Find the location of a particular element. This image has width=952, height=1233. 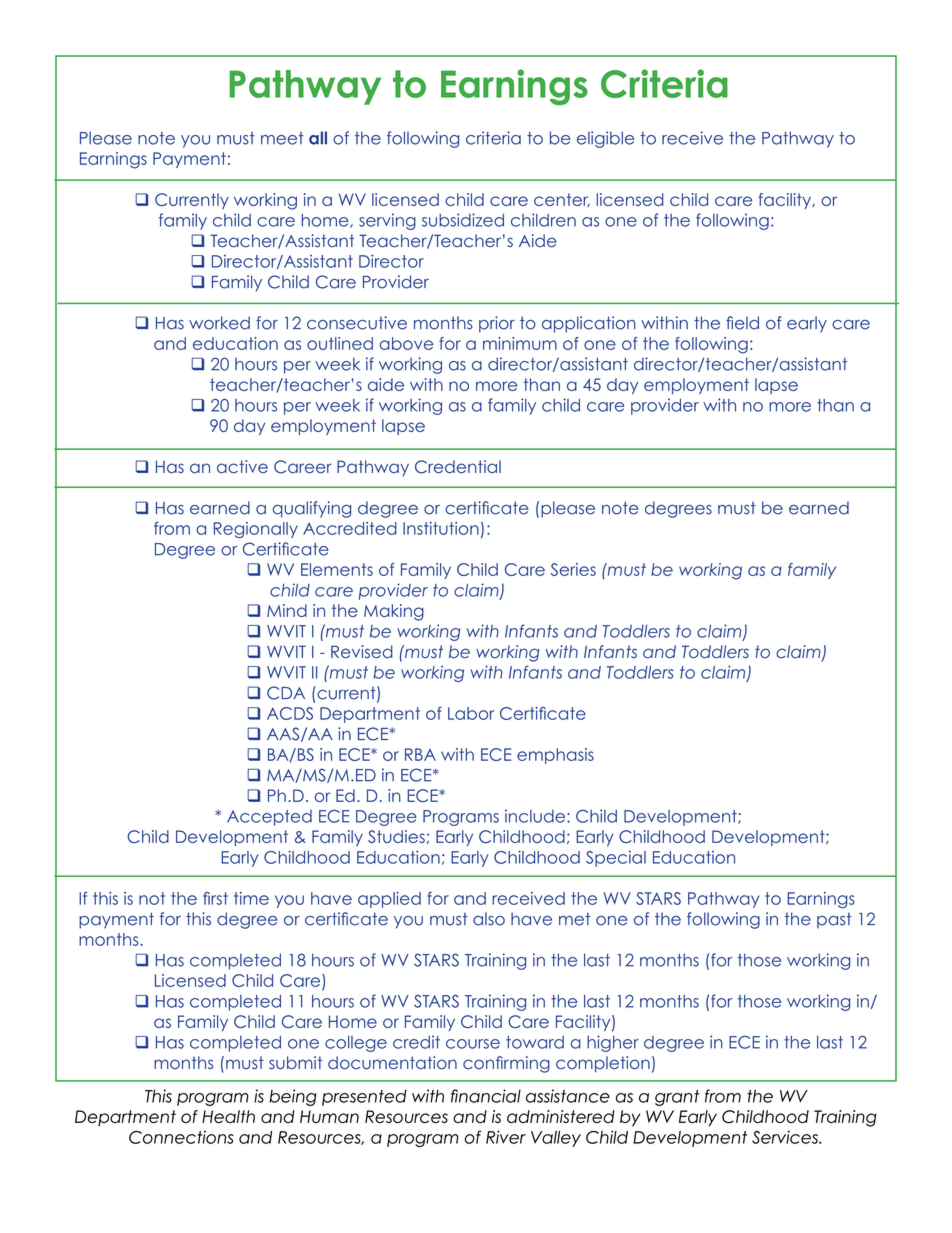

worked is located at coordinates (219, 323).
